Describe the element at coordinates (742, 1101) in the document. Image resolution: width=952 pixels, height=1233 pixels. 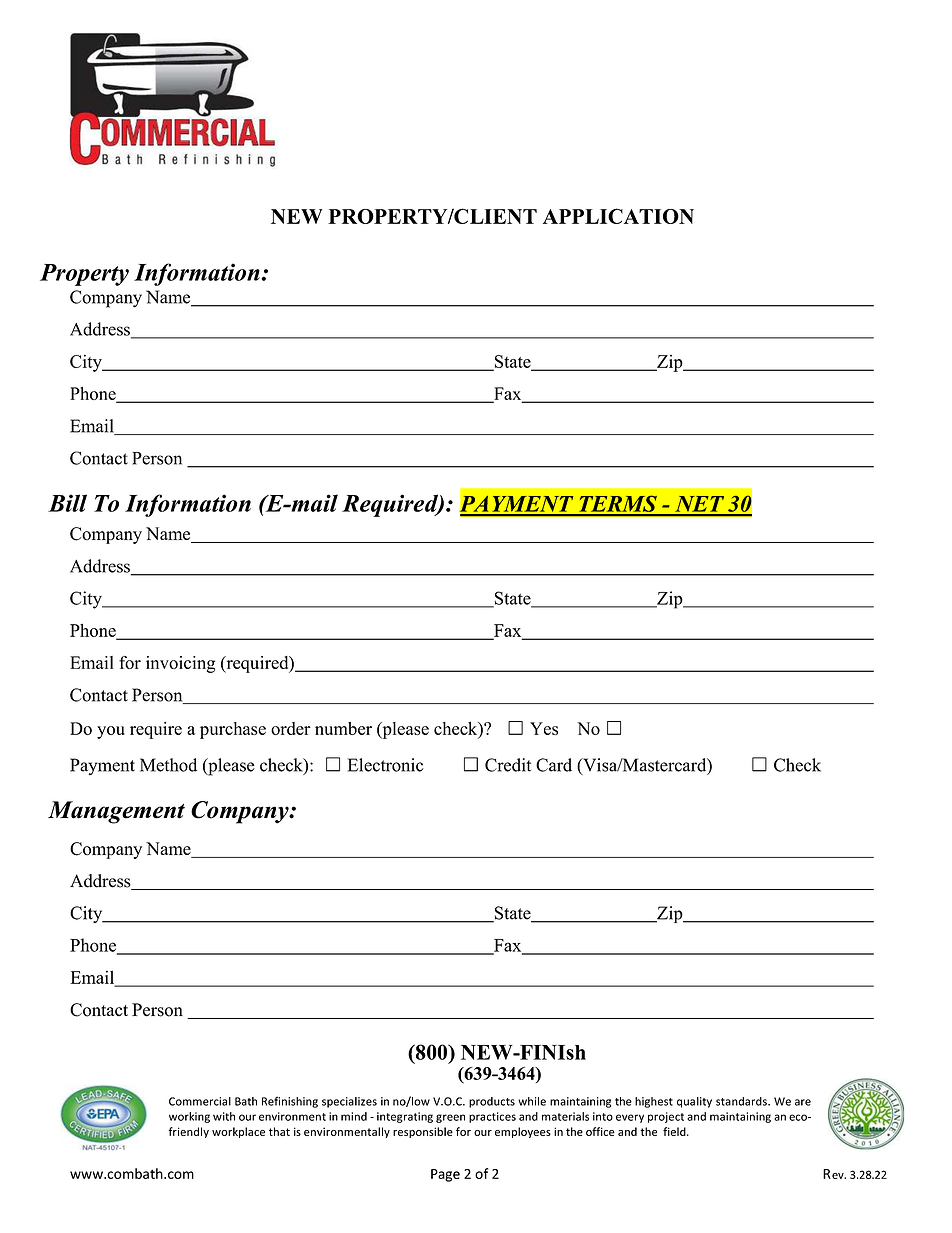
I see `standards` at that location.
